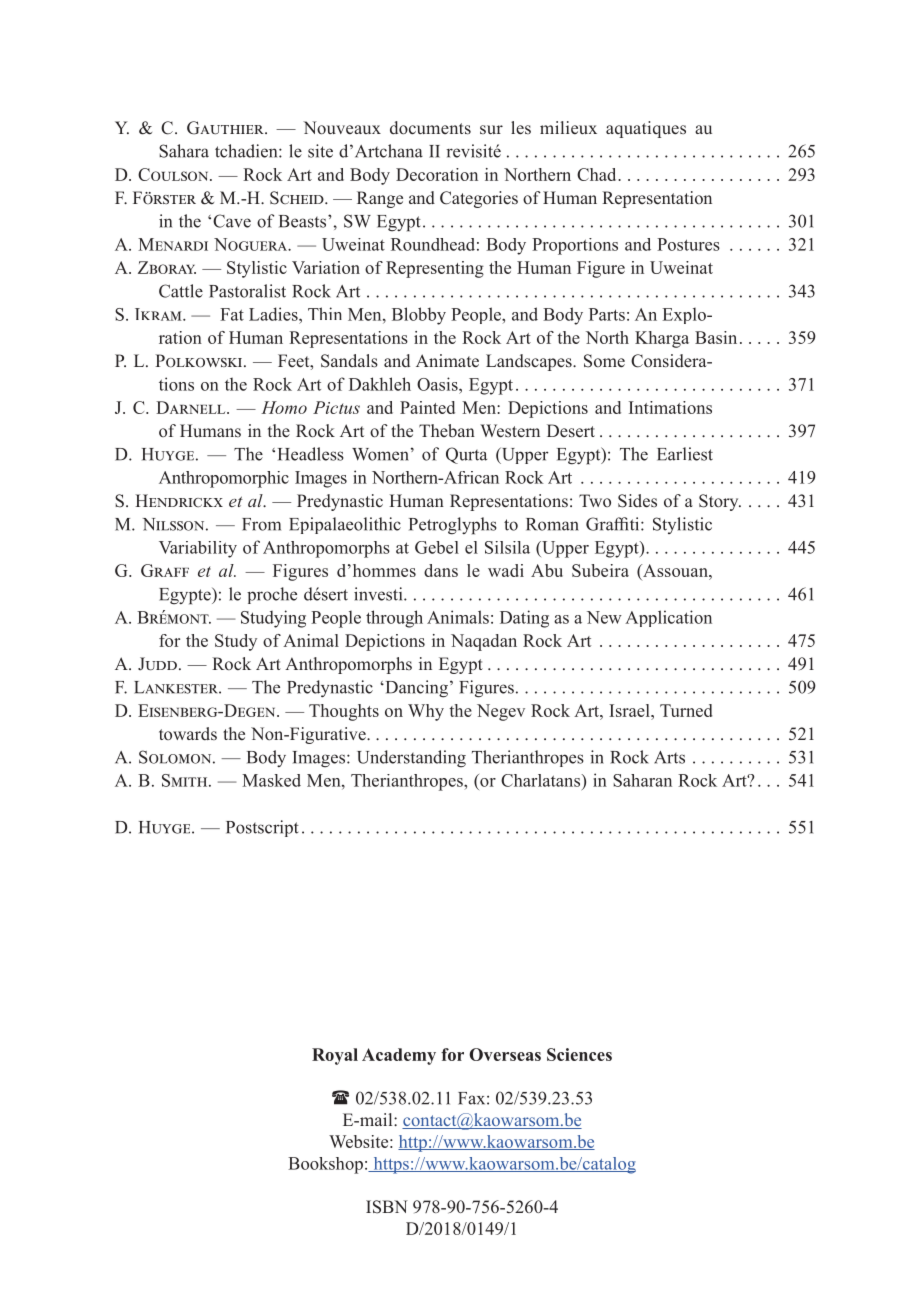 The image size is (924, 1308). Describe the element at coordinates (399, 1056) in the screenshot. I see `Academy` at that location.
